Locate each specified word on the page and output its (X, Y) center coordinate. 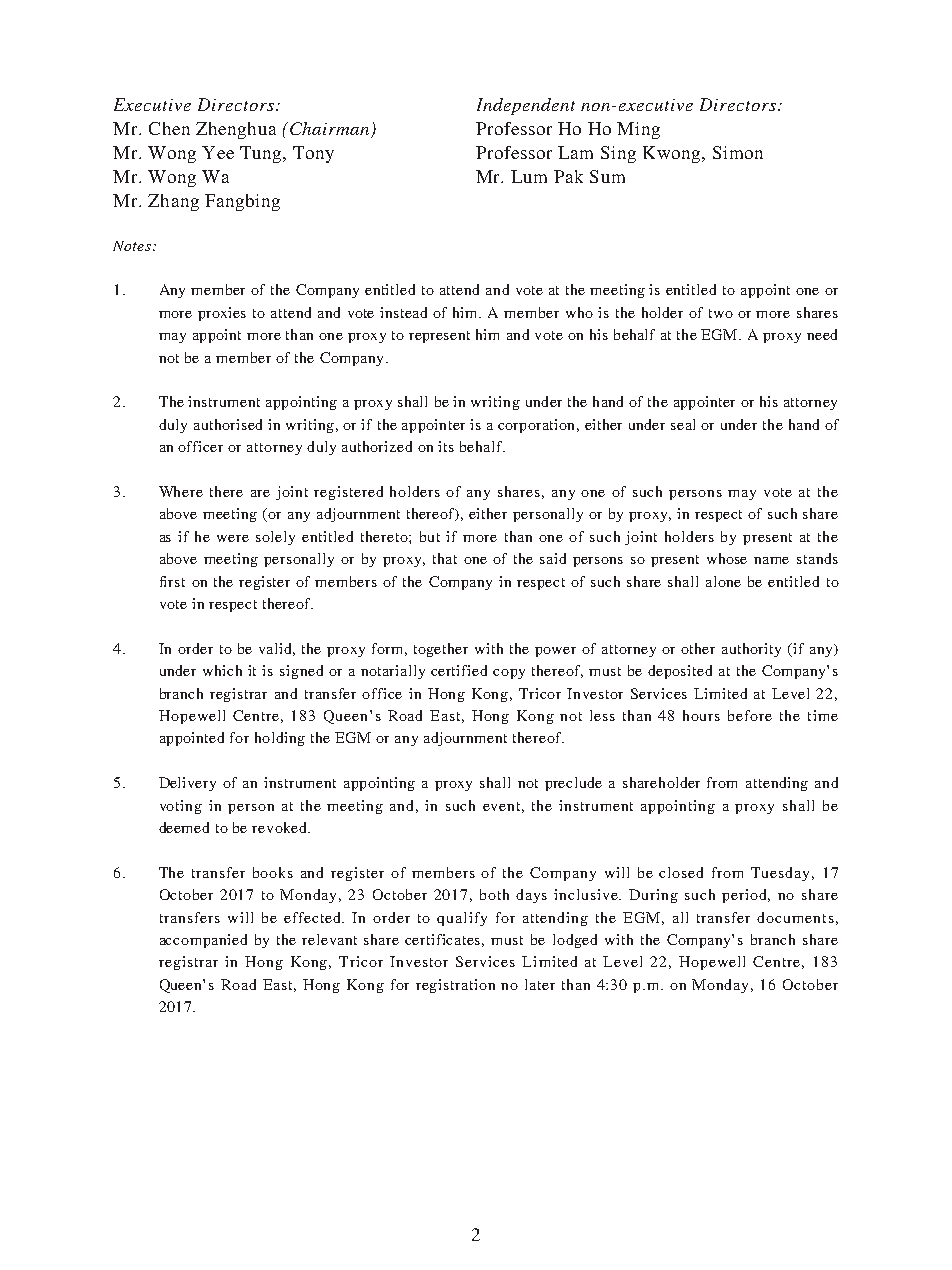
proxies (222, 314)
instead (403, 312)
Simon (738, 152)
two (721, 313)
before (750, 715)
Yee (218, 152)
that (445, 558)
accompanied (203, 941)
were (233, 538)
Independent (526, 106)
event (503, 807)
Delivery (187, 784)
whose (727, 558)
